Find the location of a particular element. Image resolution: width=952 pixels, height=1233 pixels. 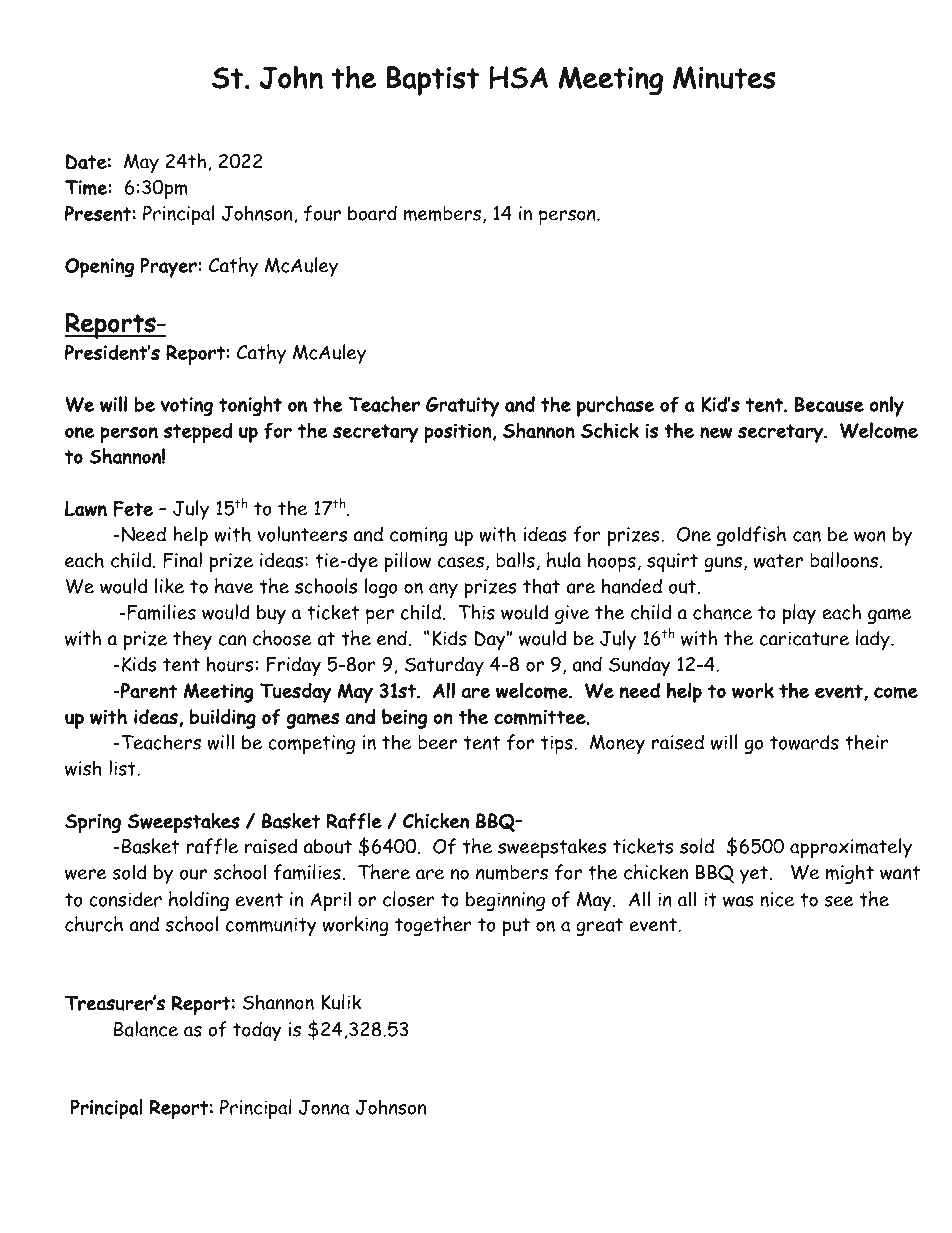

put is located at coordinates (516, 927).
